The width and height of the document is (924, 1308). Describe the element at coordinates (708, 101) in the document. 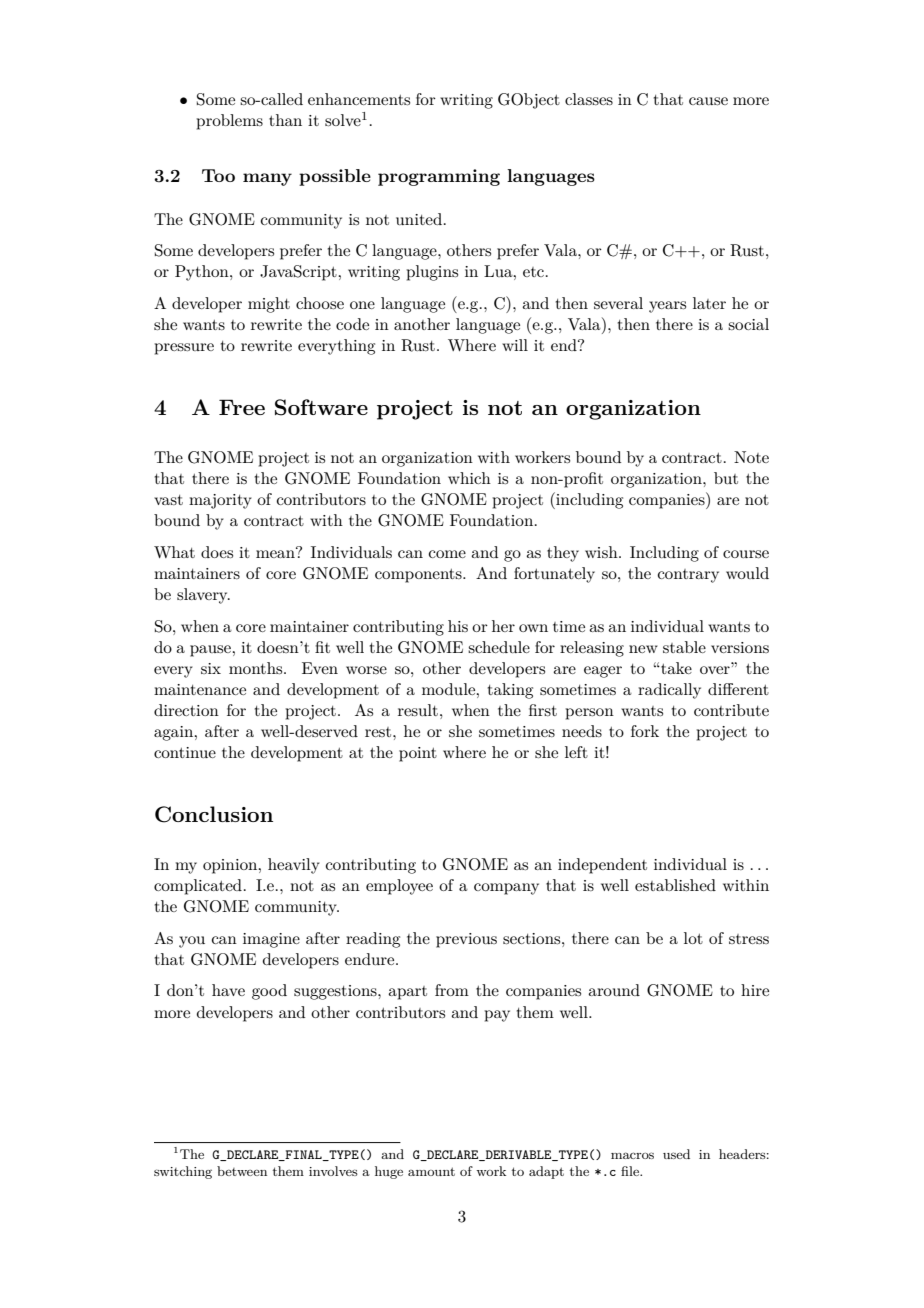

I see `cause` at that location.
